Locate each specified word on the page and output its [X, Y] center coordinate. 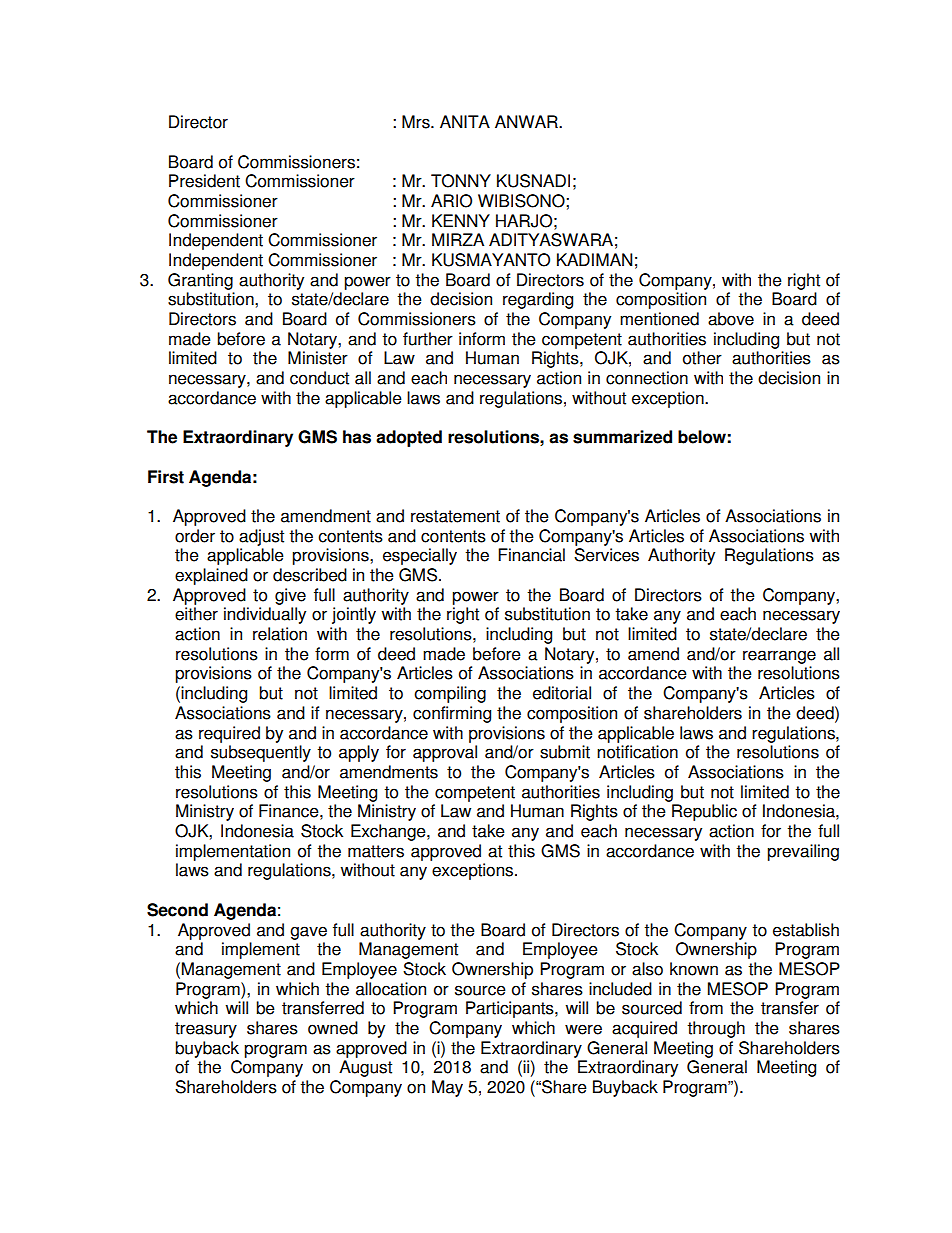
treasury [206, 1030]
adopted [409, 438]
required [229, 734]
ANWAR [527, 121]
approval [445, 753]
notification [637, 752]
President [204, 181]
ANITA [465, 121]
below [702, 437]
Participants [511, 1009]
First [166, 477]
